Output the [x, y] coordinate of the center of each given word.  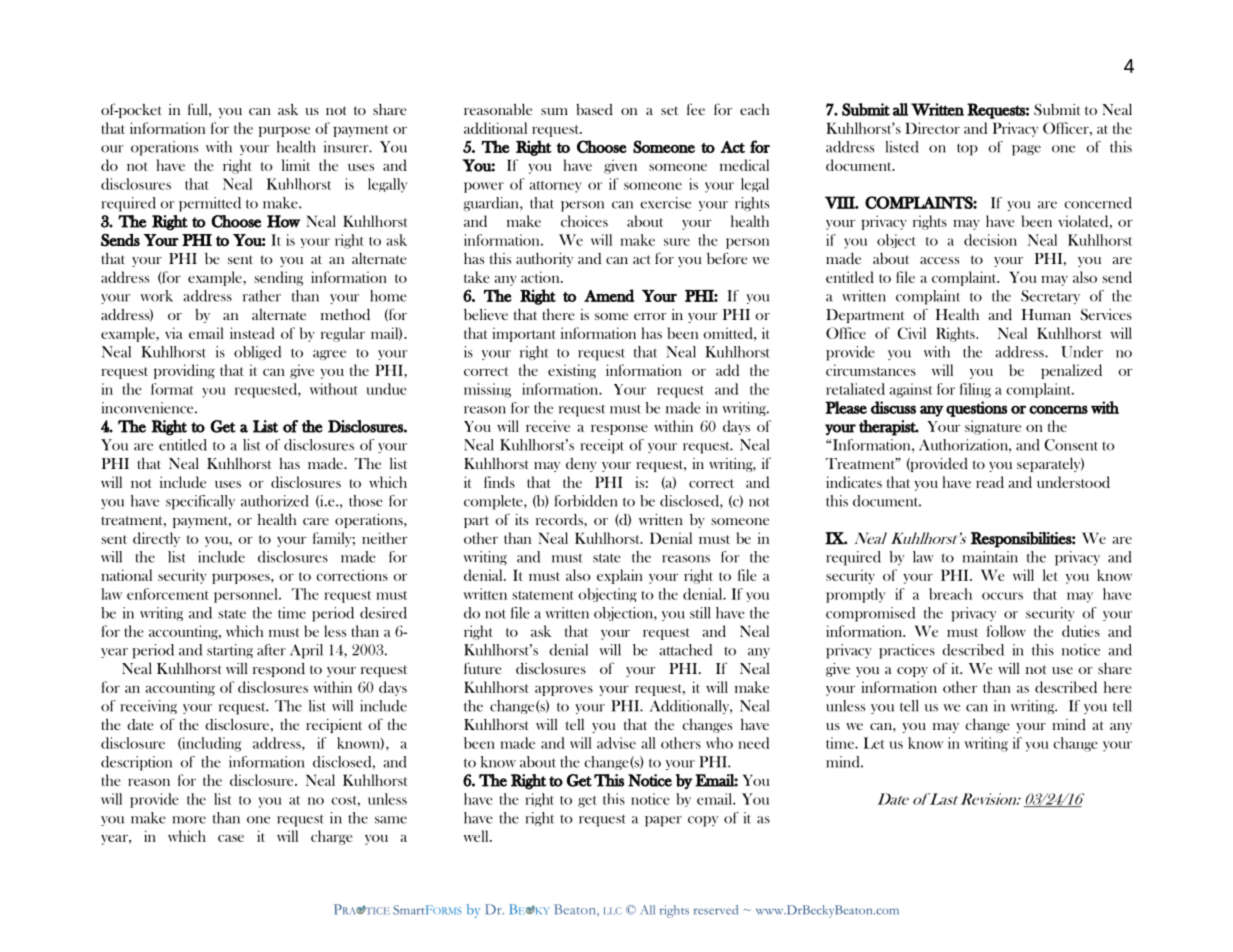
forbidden [586, 501]
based [594, 109]
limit [296, 165]
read [990, 482]
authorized [275, 501]
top [967, 149]
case [231, 838]
